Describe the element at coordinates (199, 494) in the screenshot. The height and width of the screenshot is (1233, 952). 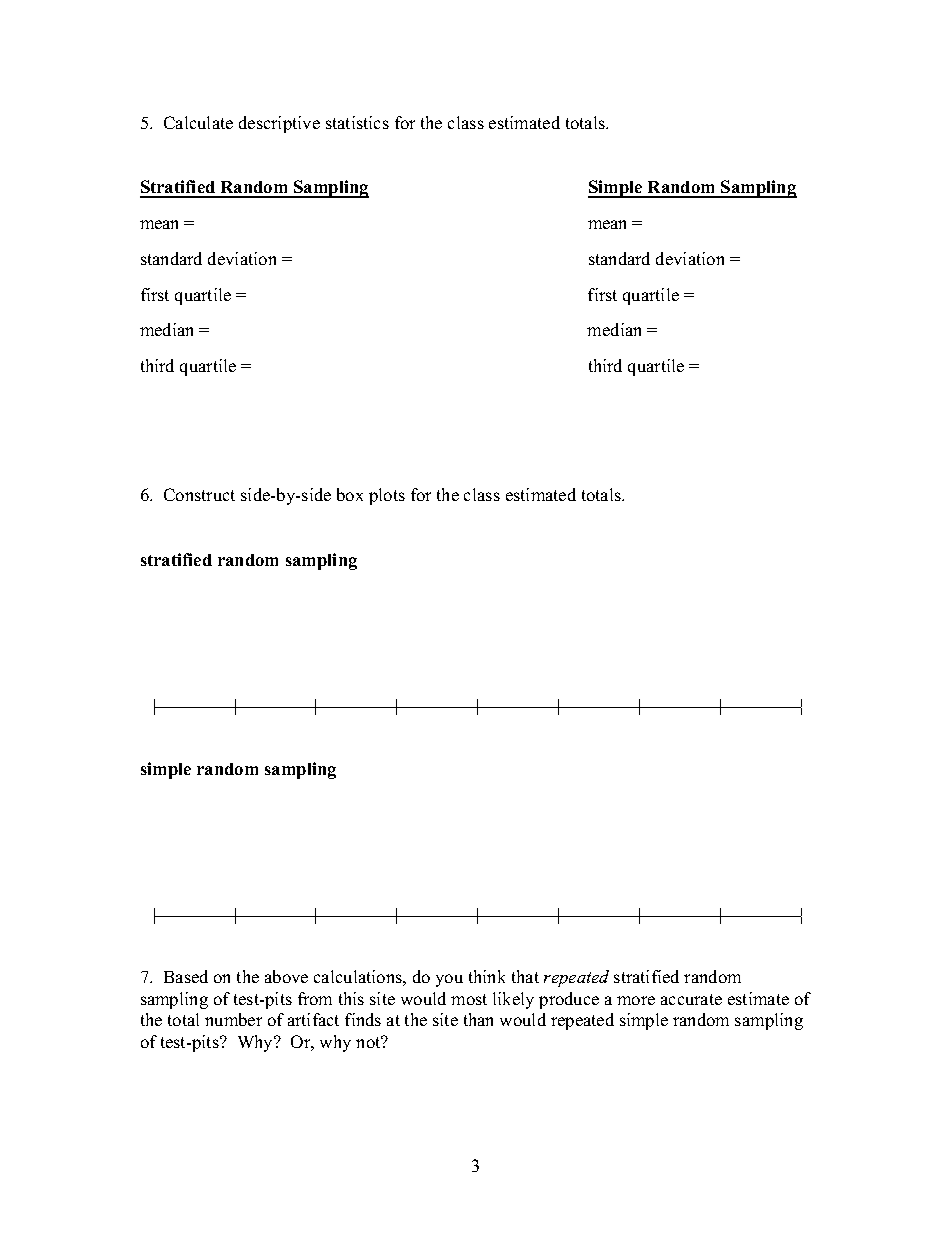
I see `Construct` at that location.
